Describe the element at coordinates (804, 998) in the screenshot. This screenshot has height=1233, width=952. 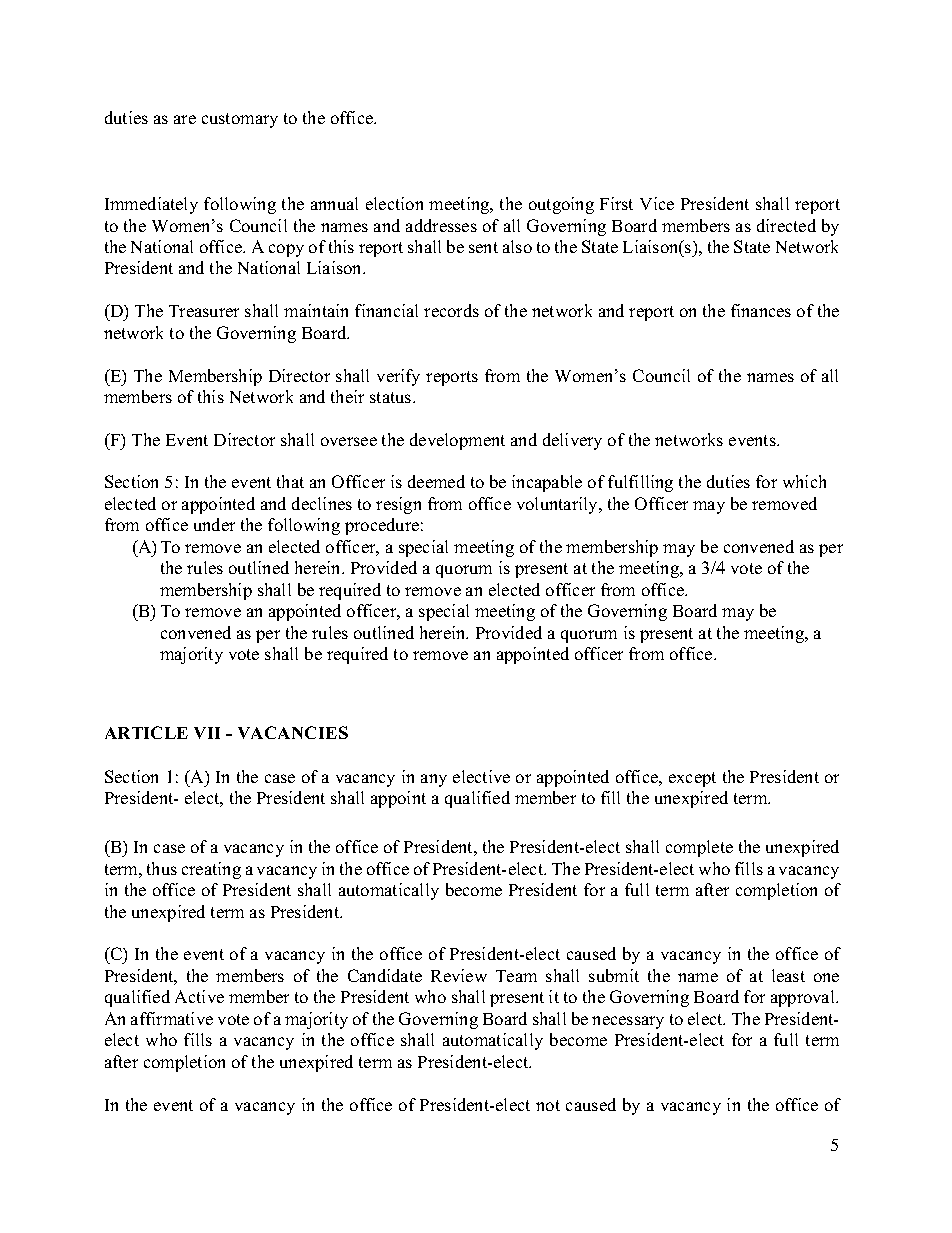
I see `approval` at that location.
